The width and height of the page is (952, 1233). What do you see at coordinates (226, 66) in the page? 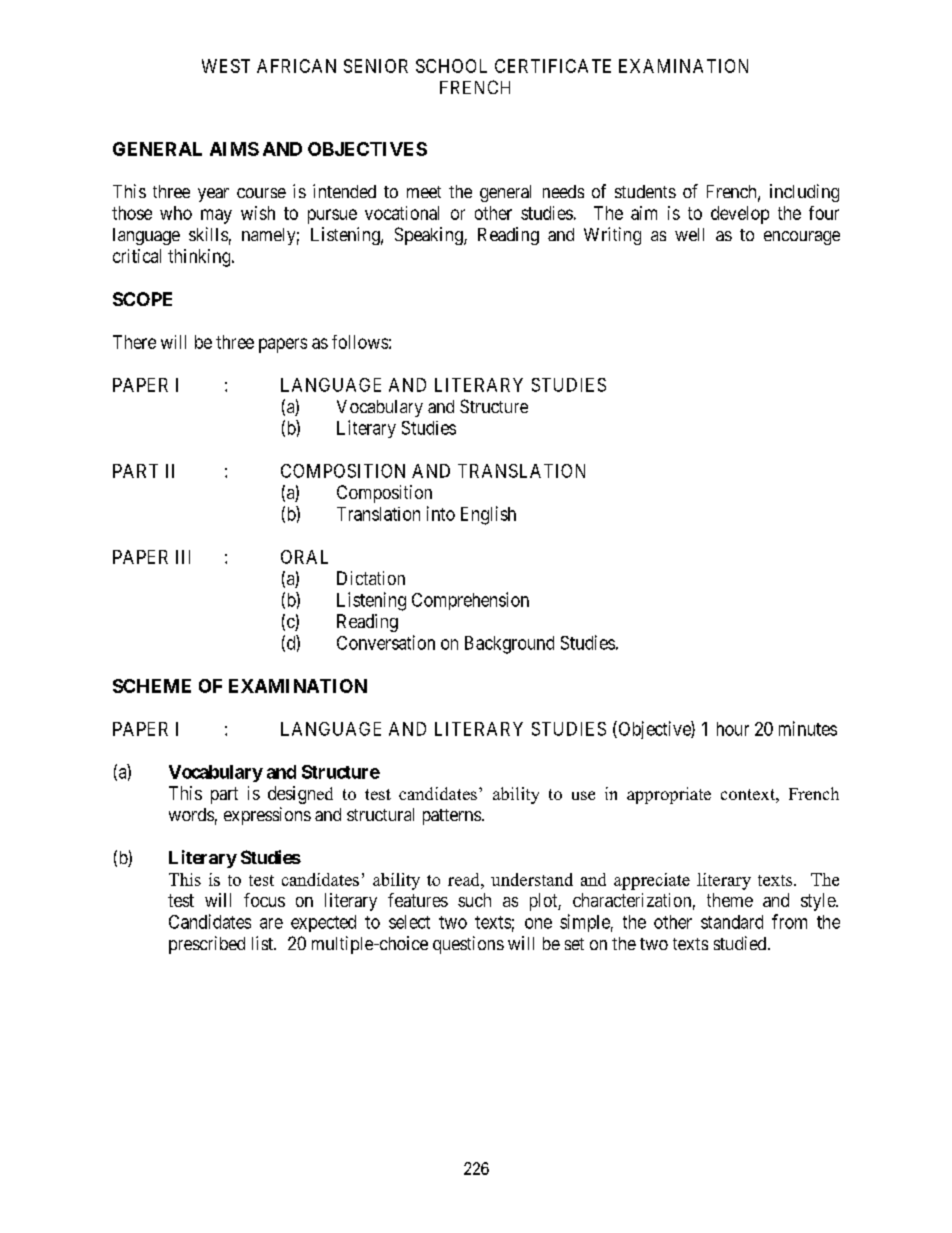
I see `WEST` at bounding box center [226, 66].
